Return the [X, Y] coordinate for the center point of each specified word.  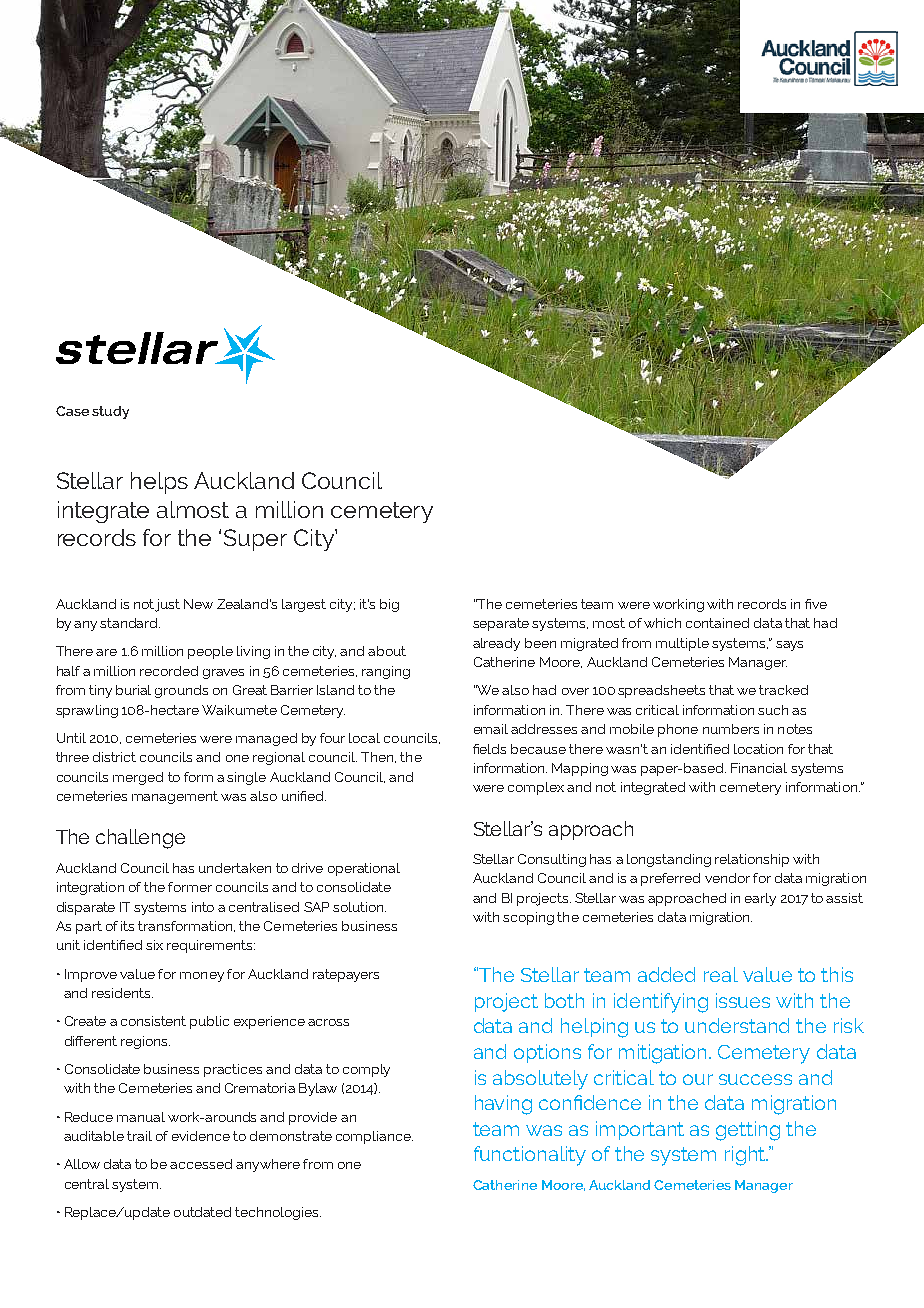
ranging [386, 672]
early [760, 899]
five [816, 604]
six [154, 945]
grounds [181, 691]
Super [255, 540]
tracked [783, 690]
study [110, 412]
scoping [528, 918]
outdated [202, 1212]
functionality [530, 1156]
